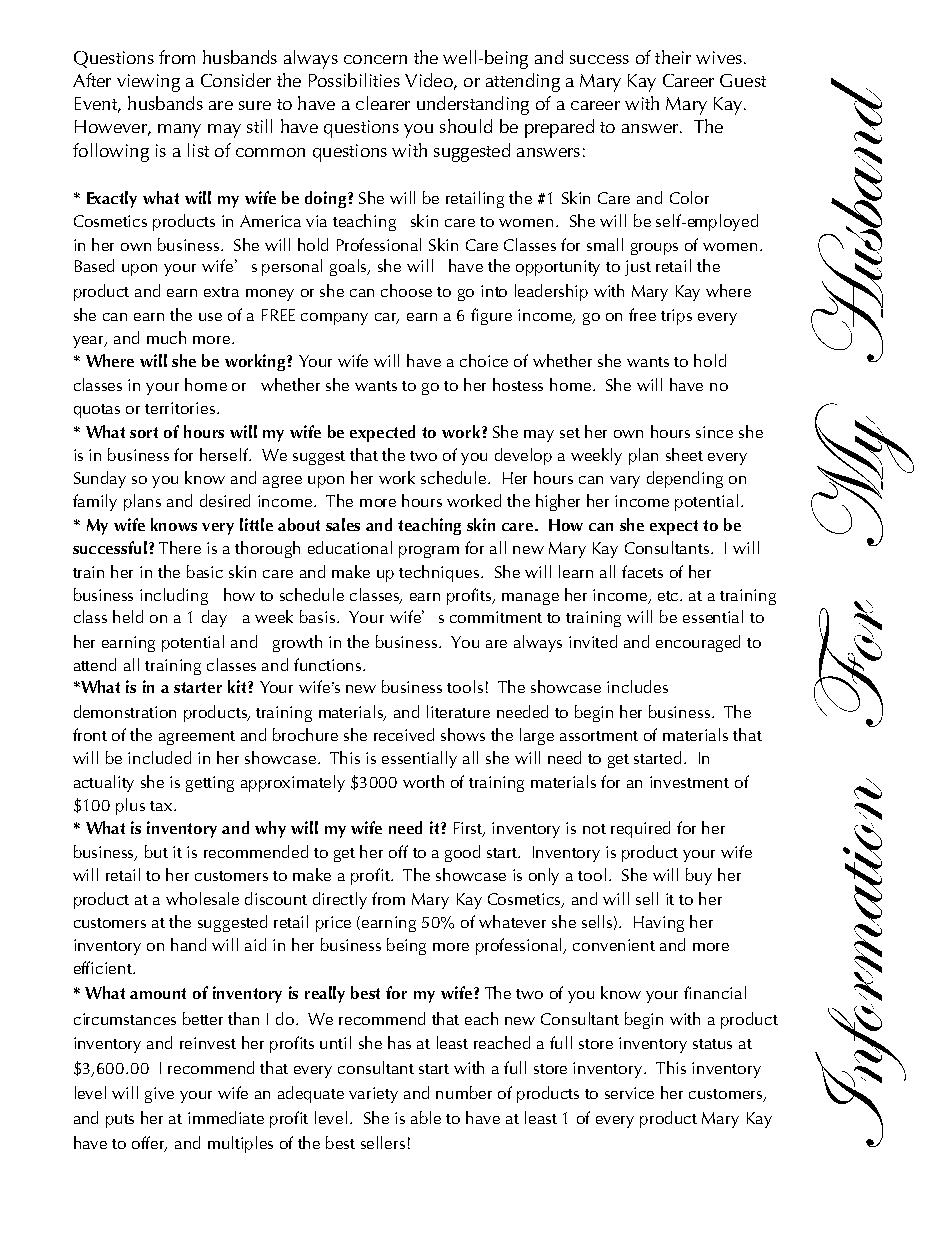 This screenshot has width=952, height=1233. Describe the element at coordinates (430, 81) in the screenshot. I see `Video` at that location.
